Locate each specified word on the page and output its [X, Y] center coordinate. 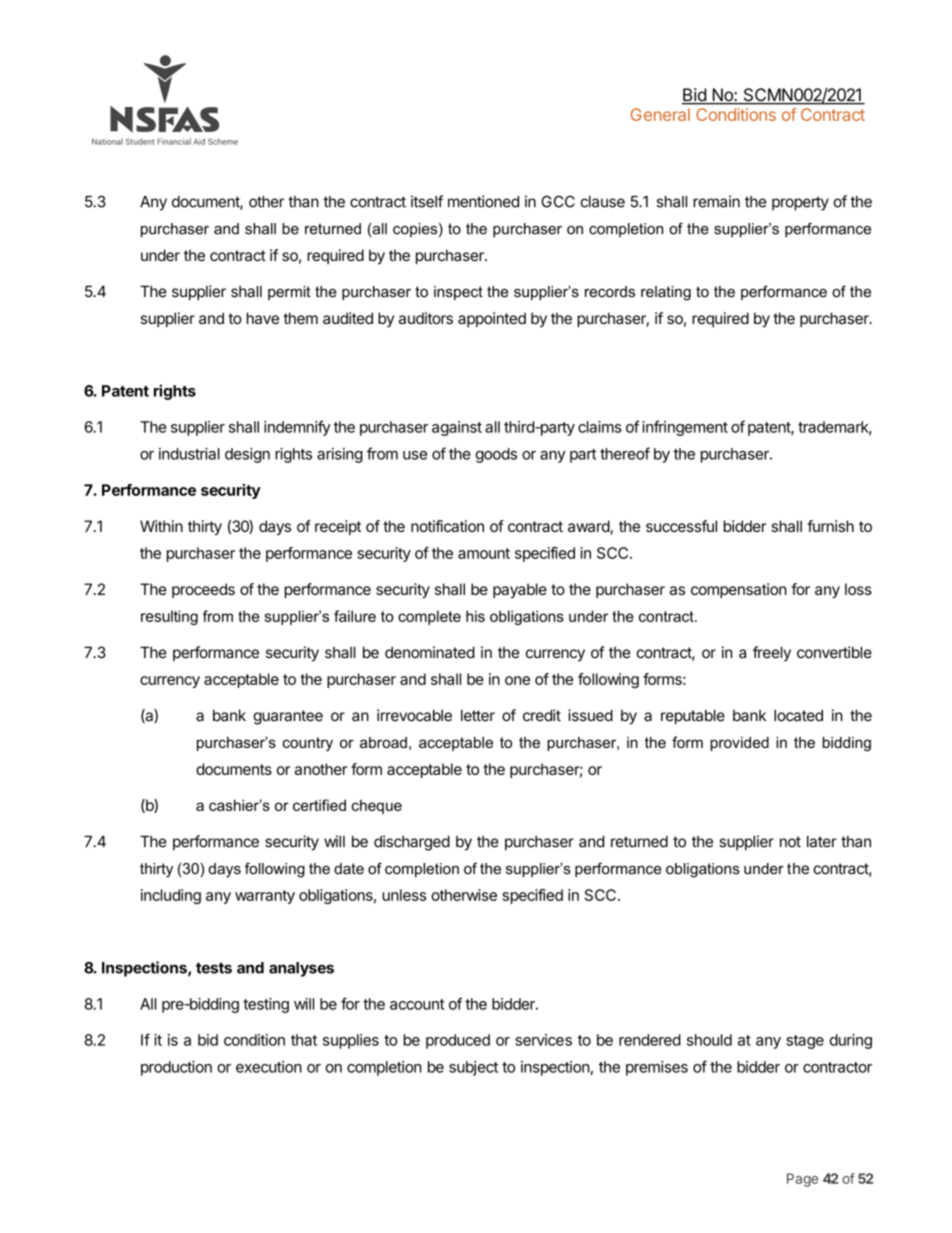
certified [319, 805]
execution [269, 1067]
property [800, 203]
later [822, 842]
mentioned [483, 201]
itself [427, 201]
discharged [412, 843]
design [247, 455]
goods [496, 455]
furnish [830, 526]
